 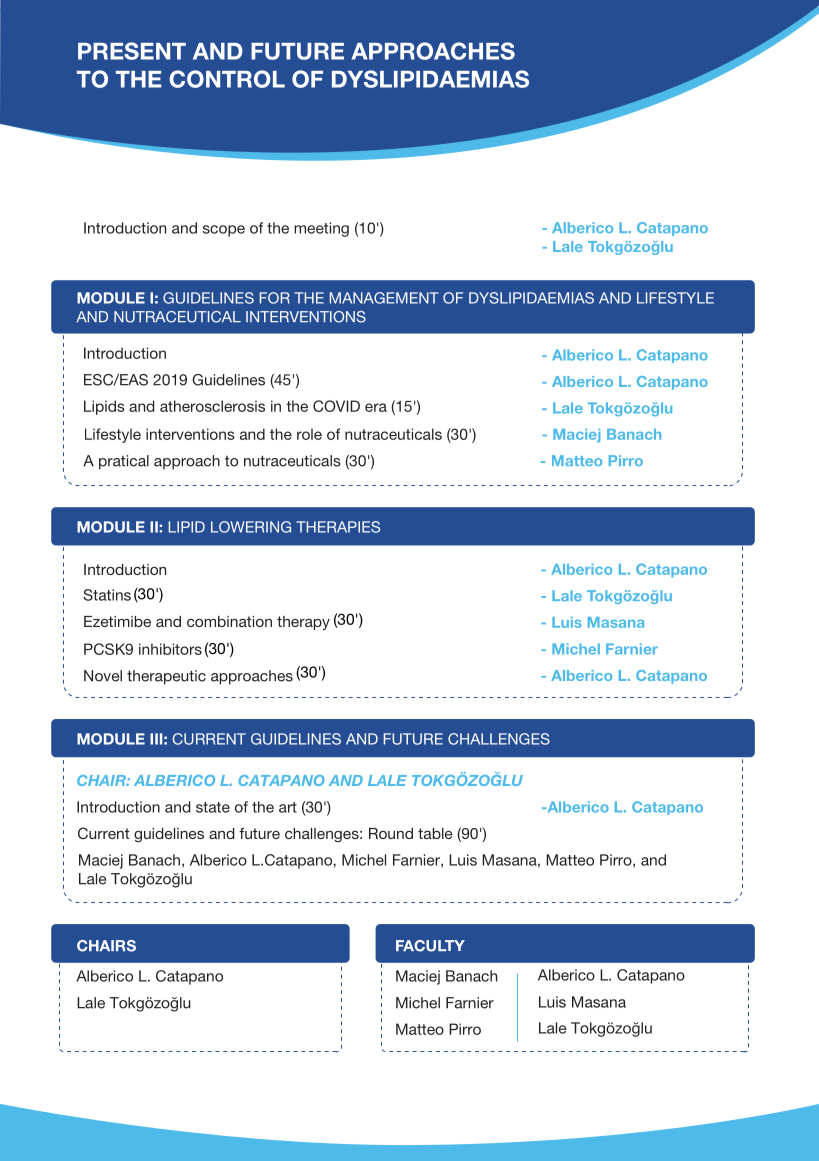 What do you see at coordinates (132, 51) in the screenshot?
I see `PRESENT` at bounding box center [132, 51].
